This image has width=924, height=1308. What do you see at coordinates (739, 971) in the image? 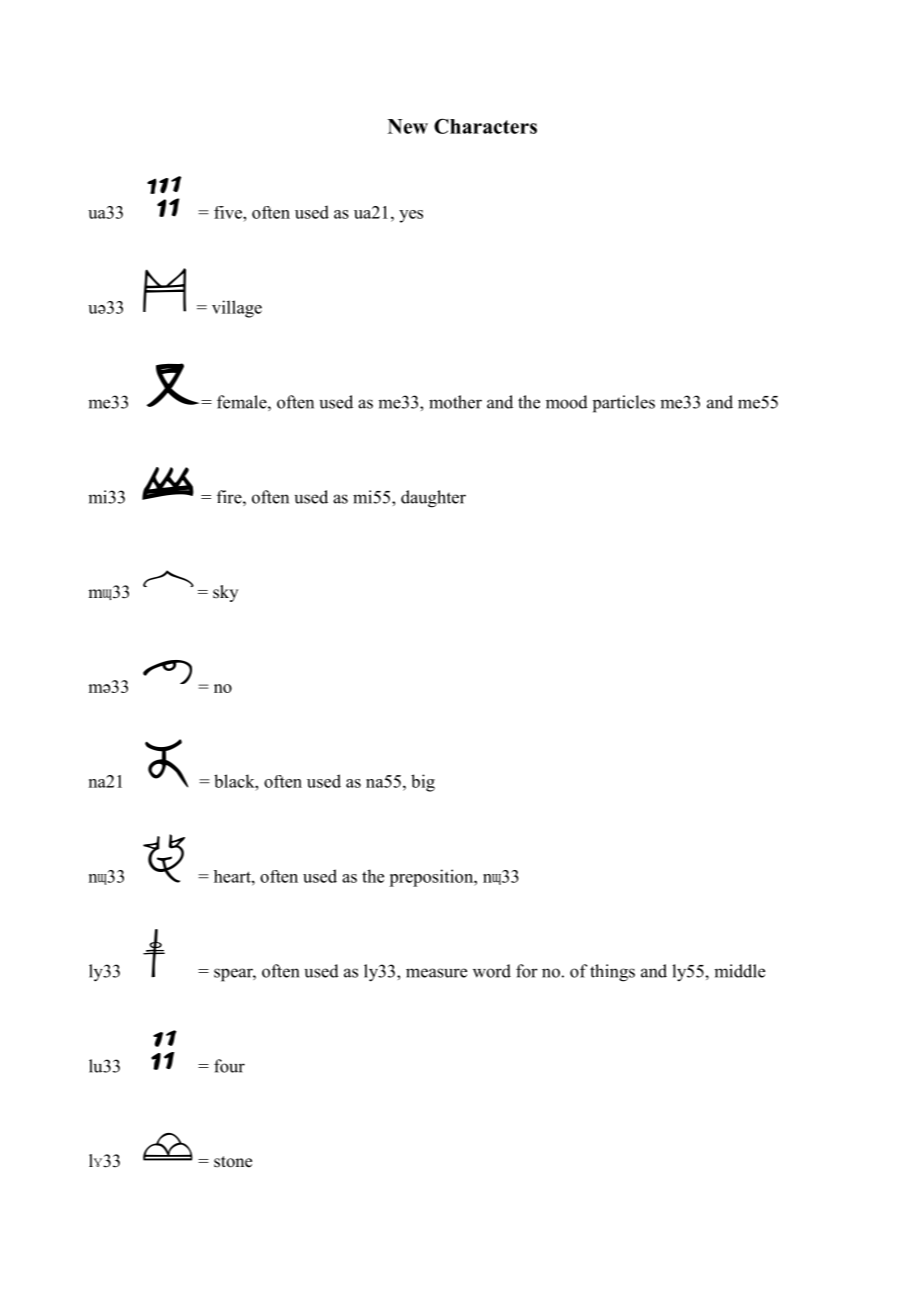
I see `middle` at bounding box center [739, 971].
